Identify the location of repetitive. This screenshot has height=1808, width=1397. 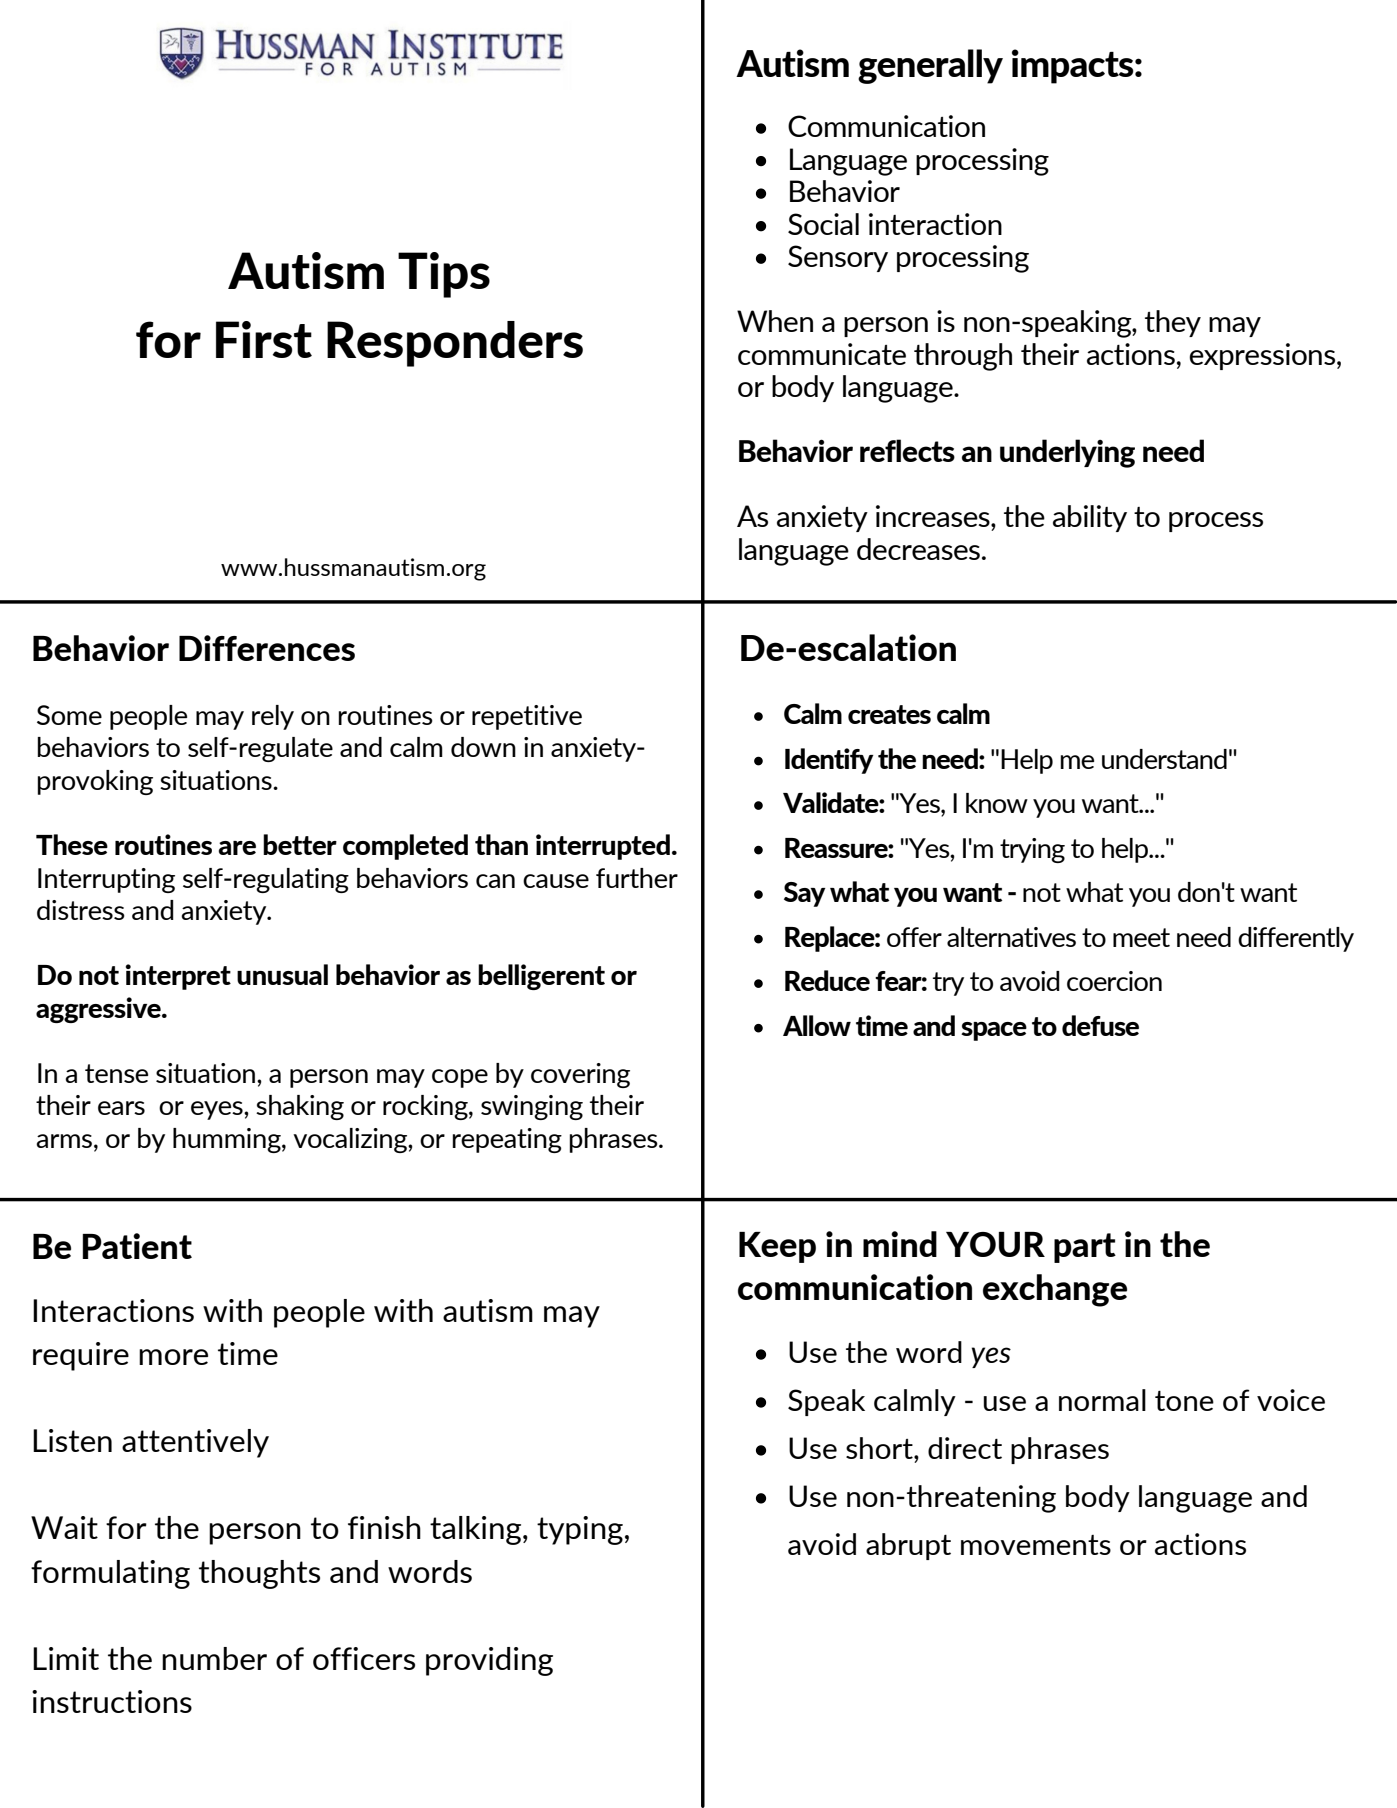
(527, 717).
